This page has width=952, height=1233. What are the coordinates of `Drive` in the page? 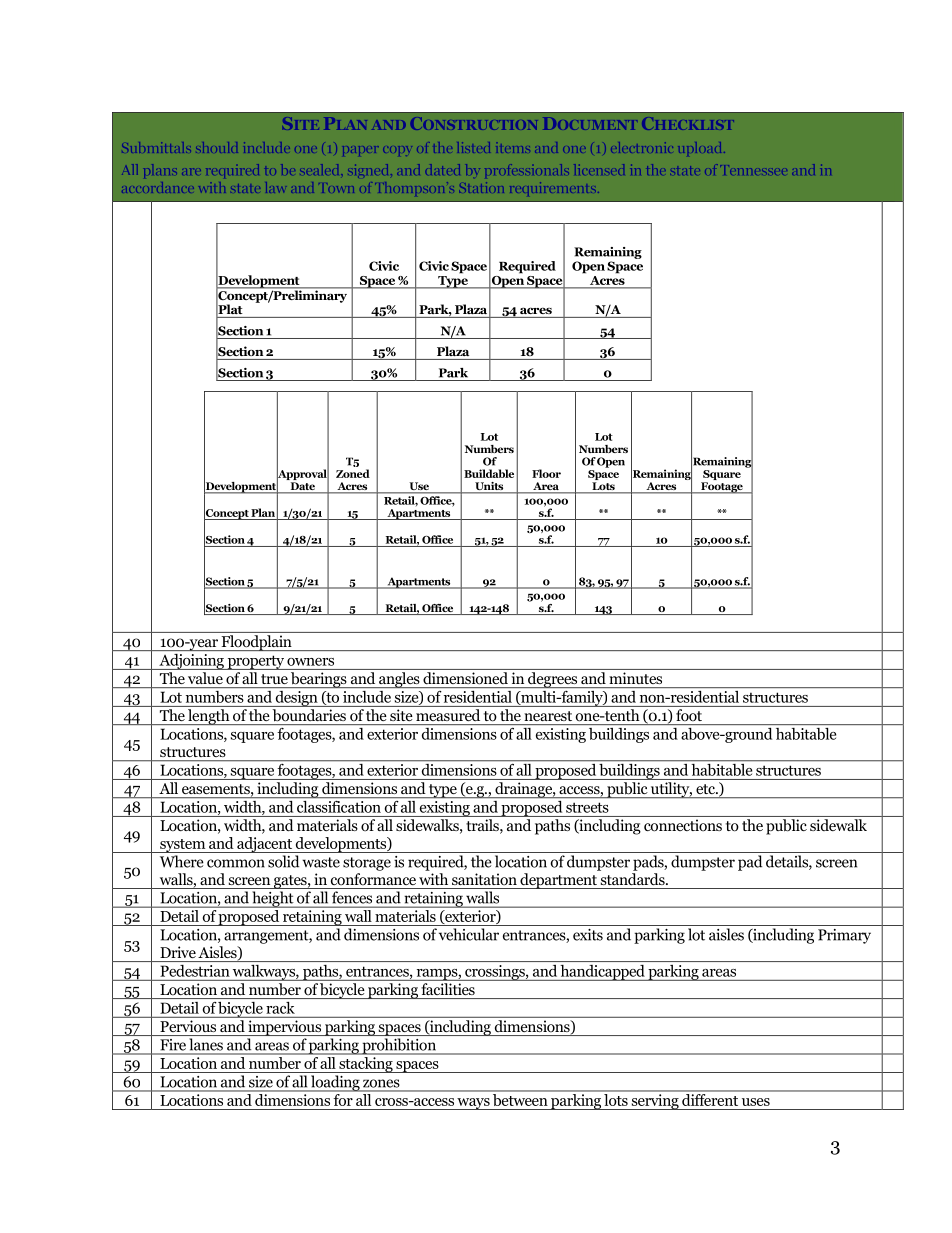 It's located at (178, 952).
